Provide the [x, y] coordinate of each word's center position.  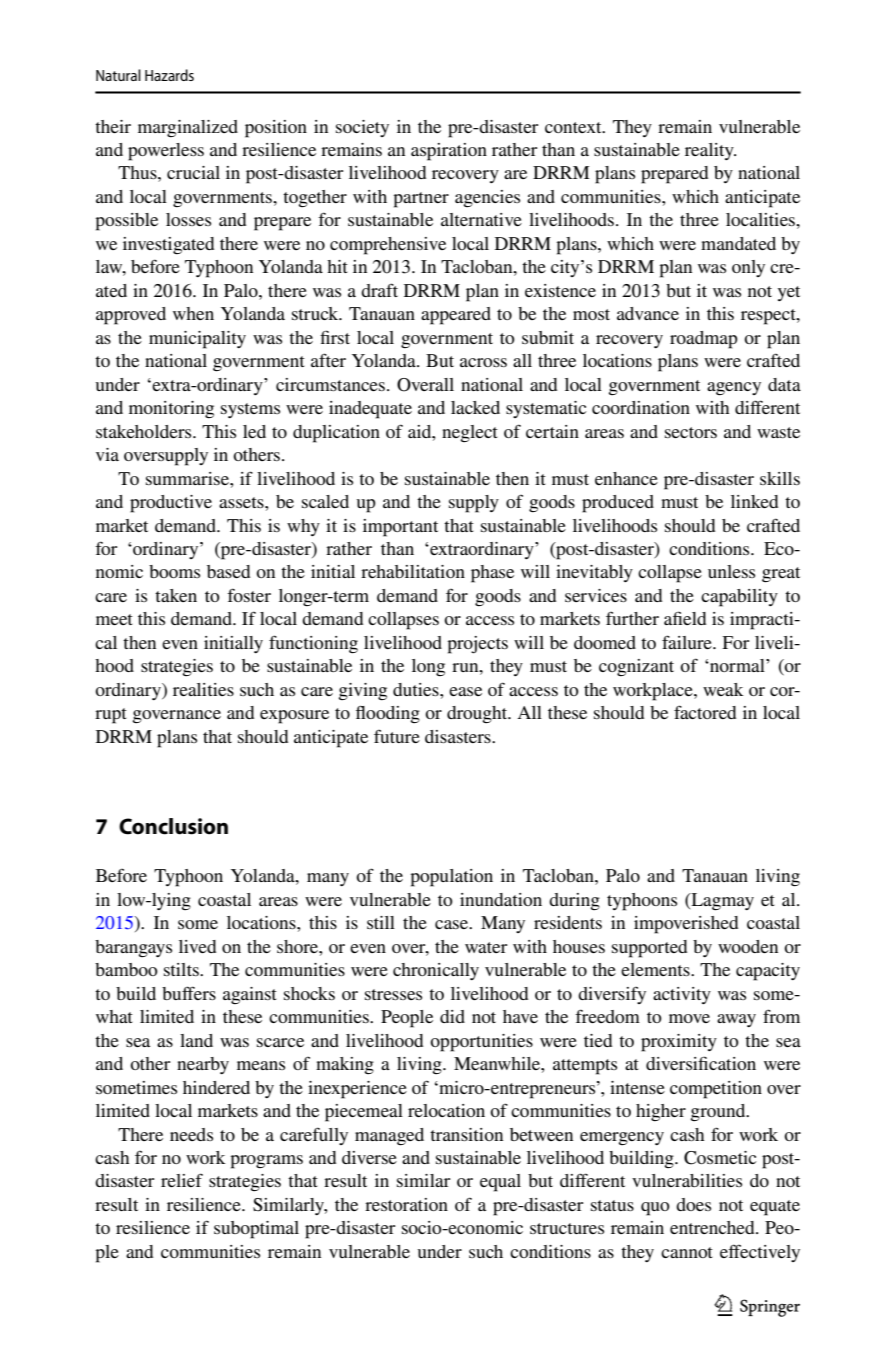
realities [203, 689]
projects [477, 645]
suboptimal [256, 1230]
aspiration [449, 152]
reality [710, 151]
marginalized [188, 128]
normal [737, 665]
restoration [406, 1204]
